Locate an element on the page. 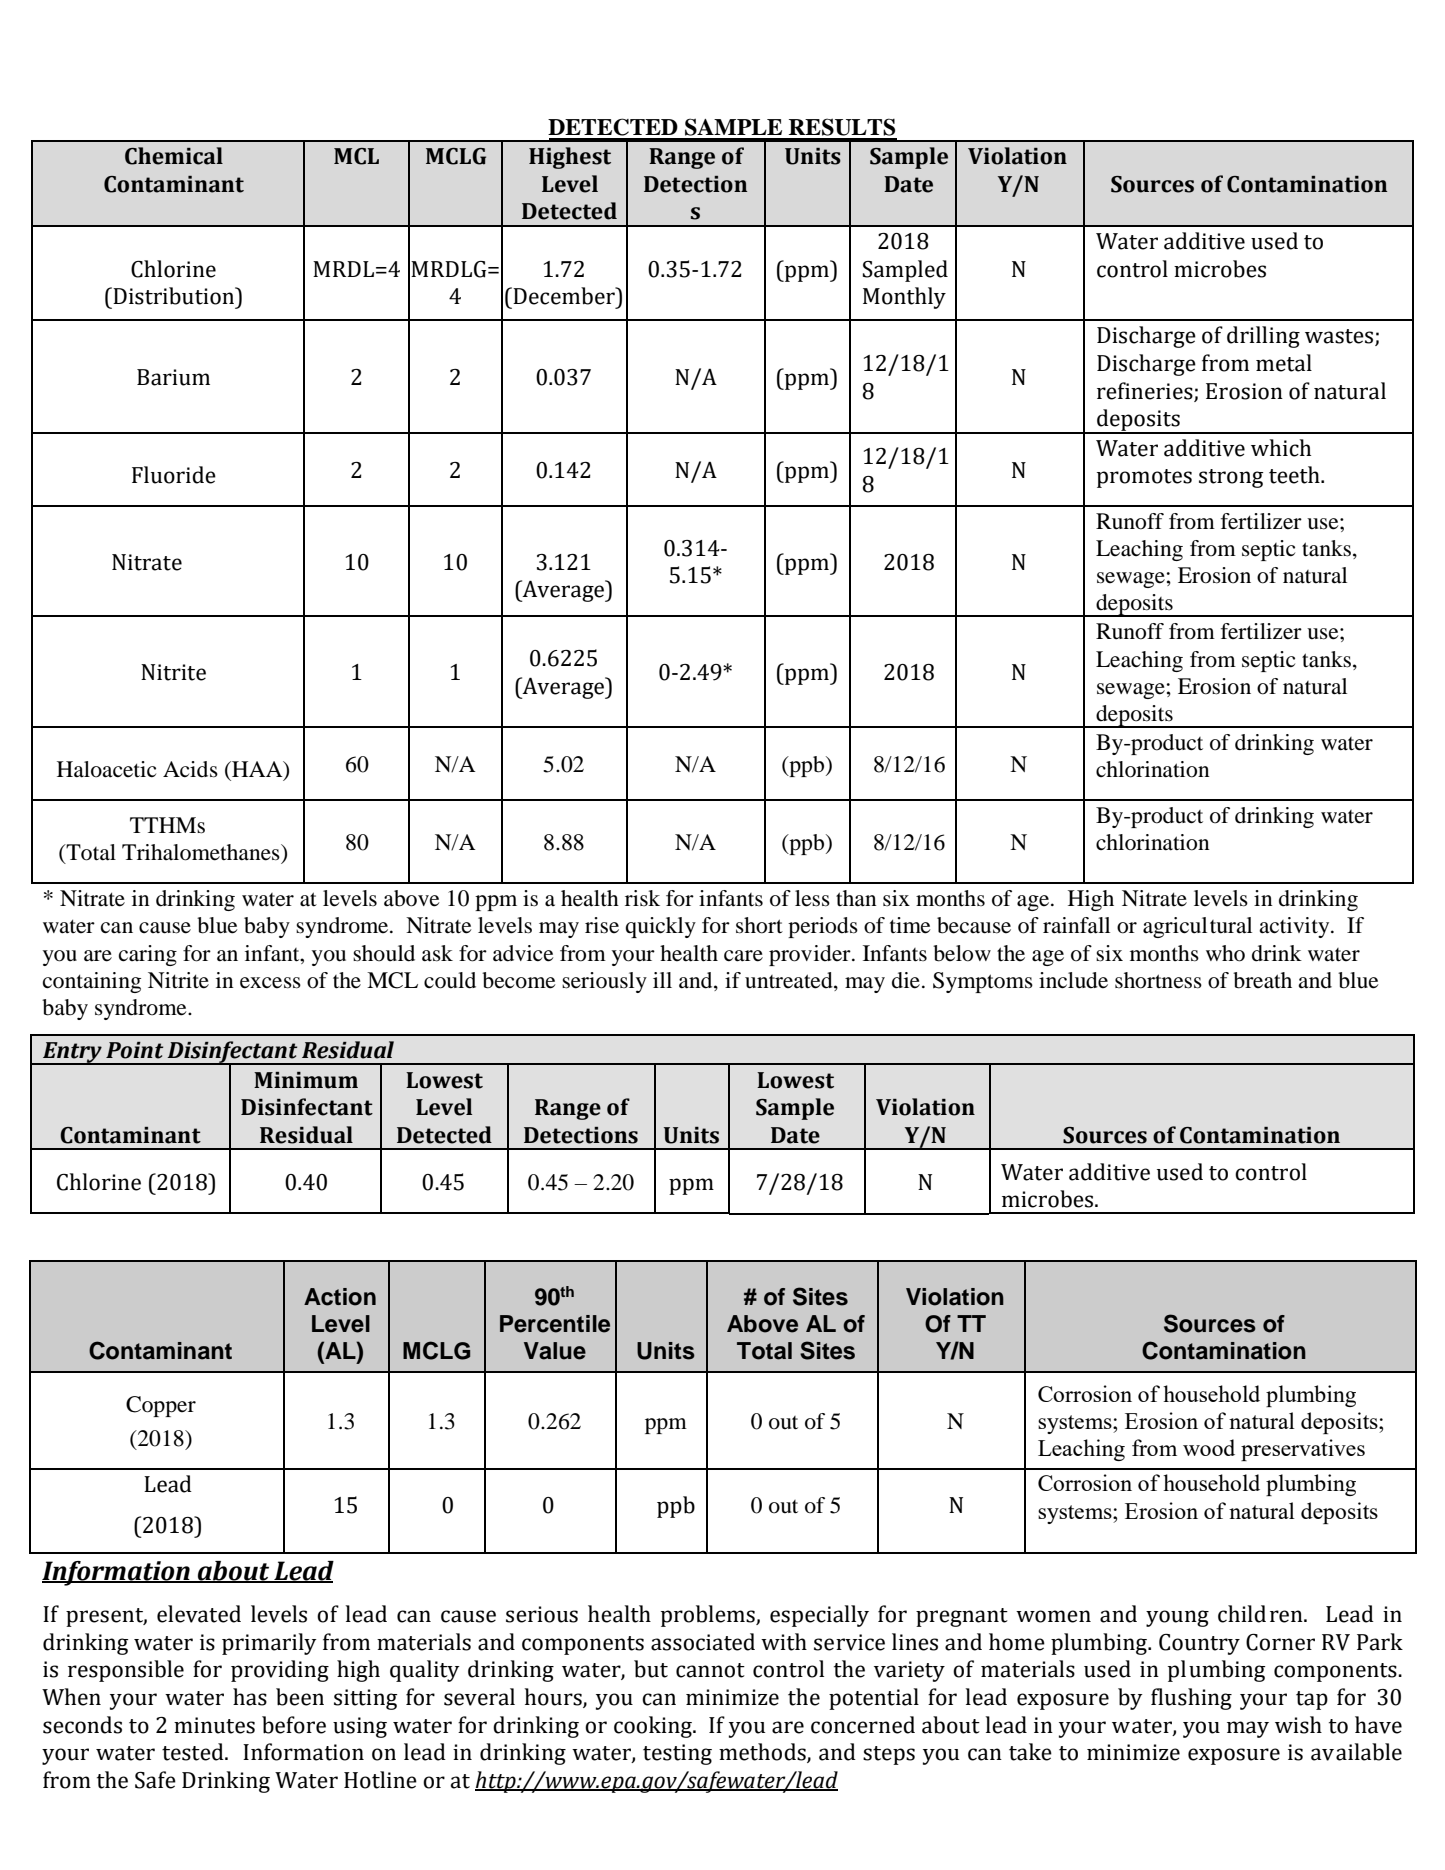  Chemical is located at coordinates (174, 156).
